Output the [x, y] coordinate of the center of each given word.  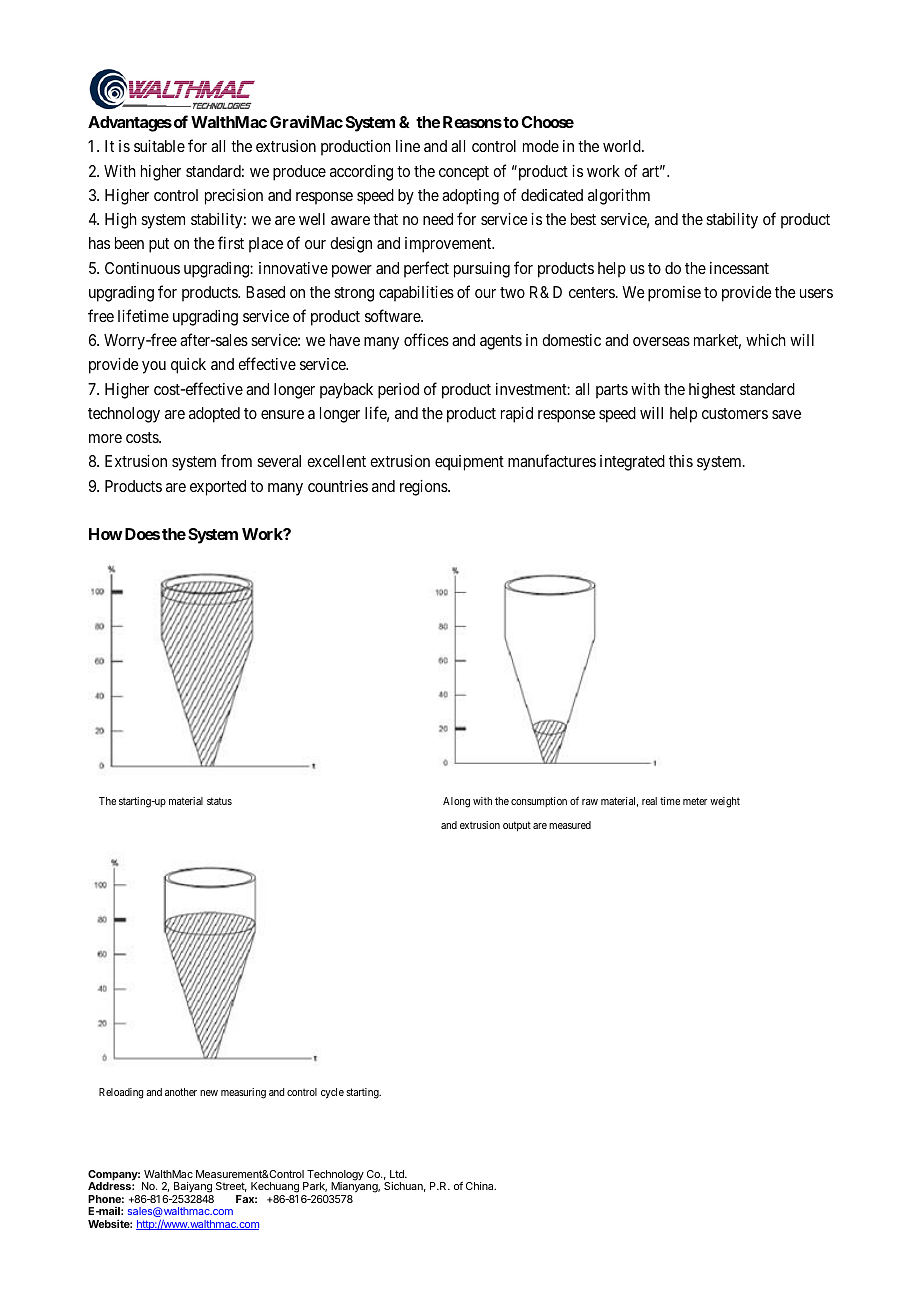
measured [570, 825]
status [219, 801]
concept [464, 173]
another [181, 1092]
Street [231, 1187]
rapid [517, 415]
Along [456, 802]
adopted [214, 415]
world [623, 146]
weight [725, 802]
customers [735, 413]
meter [695, 801]
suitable [159, 146]
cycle [332, 1093]
